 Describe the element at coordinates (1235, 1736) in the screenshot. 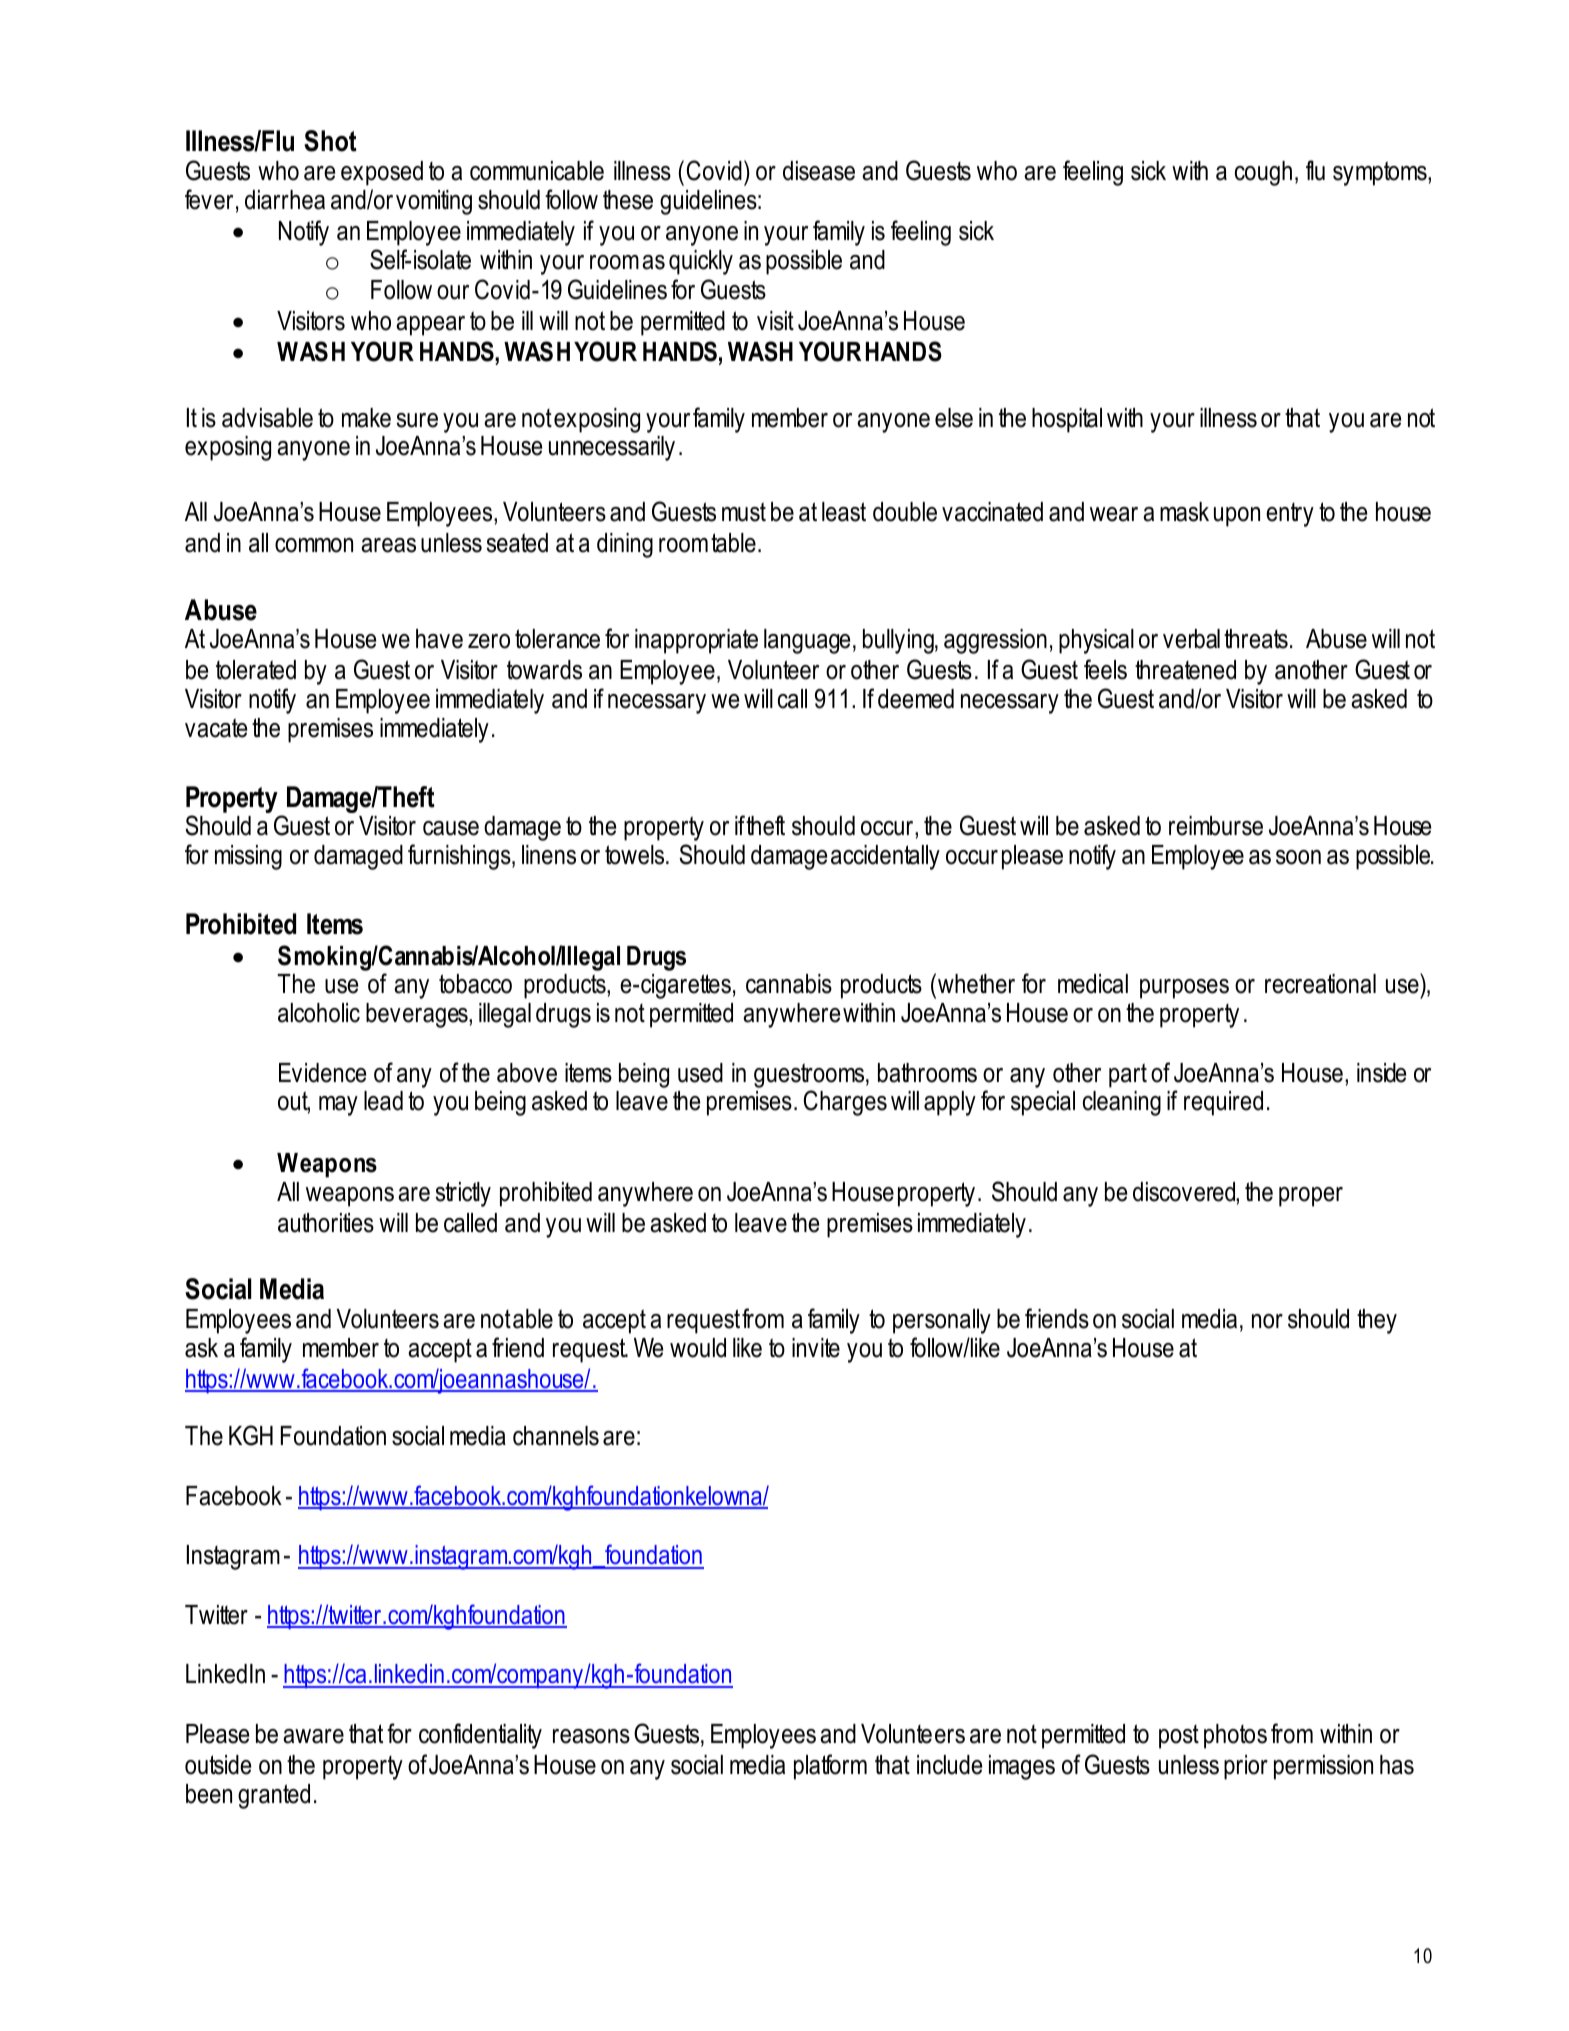

I see `photos` at that location.
